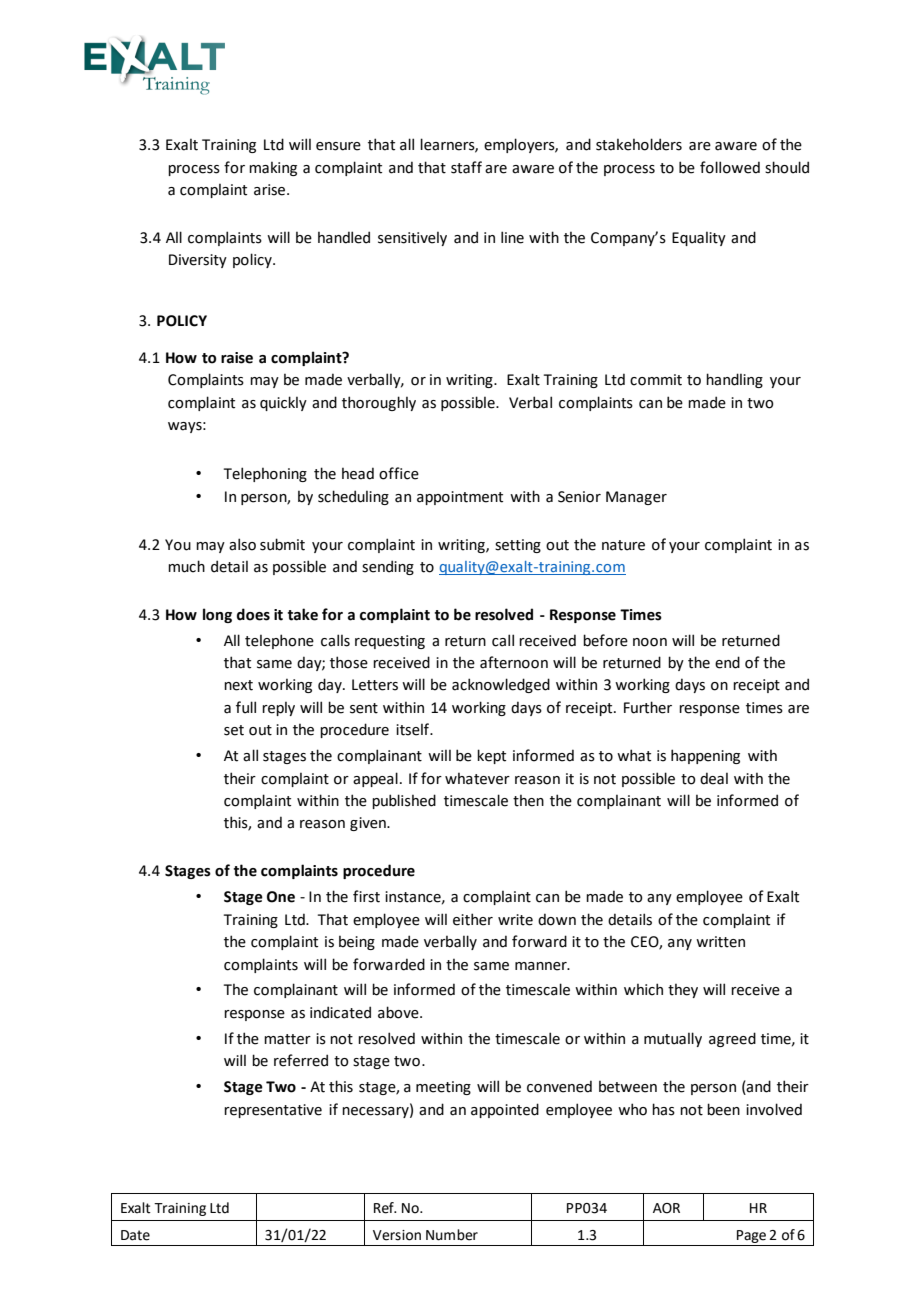  I want to click on Manager, so click(636, 498).
